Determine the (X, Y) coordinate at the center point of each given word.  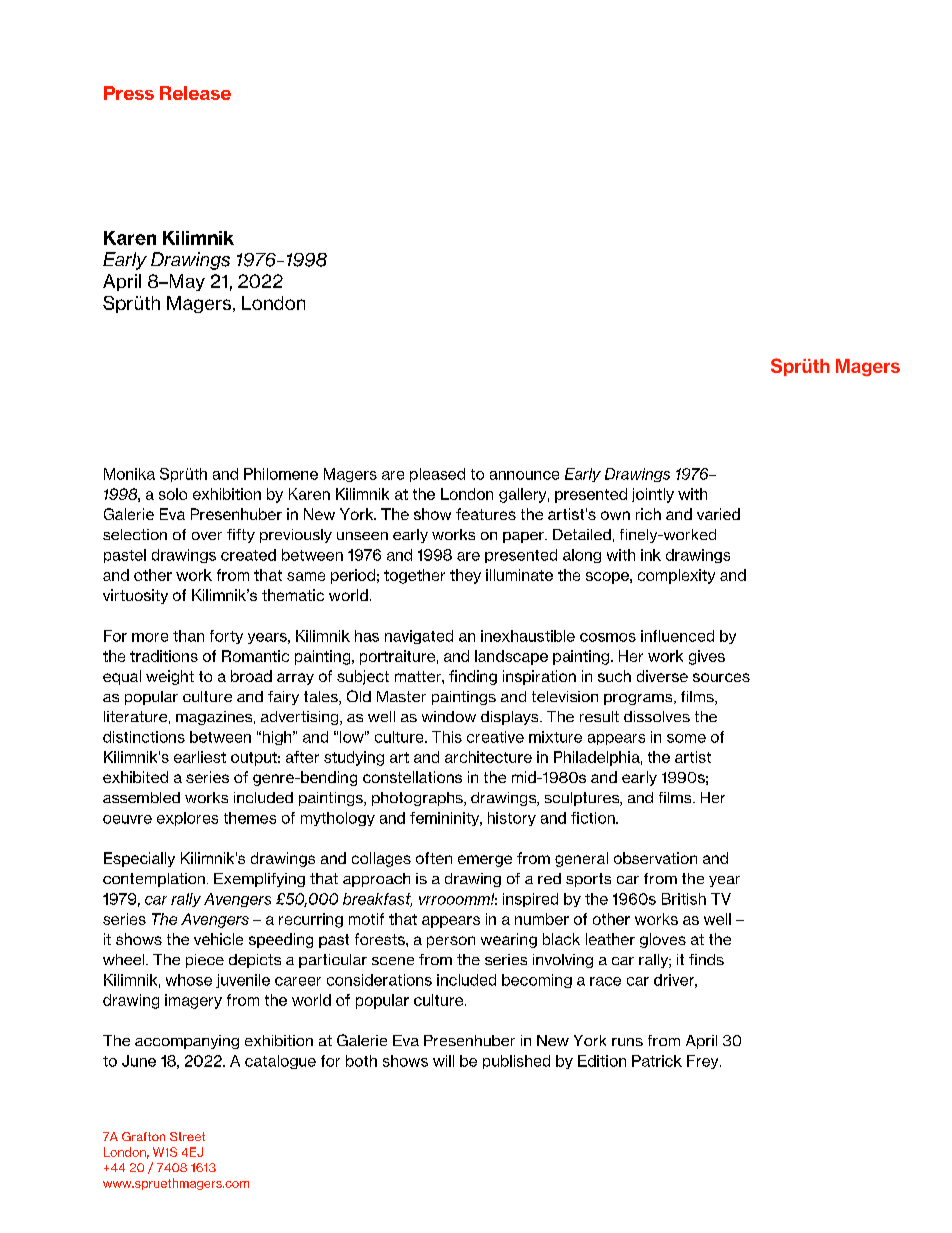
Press (129, 93)
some (686, 738)
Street (187, 1136)
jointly (653, 495)
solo (173, 494)
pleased (437, 475)
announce (524, 475)
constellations (412, 777)
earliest (200, 757)
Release (195, 93)
